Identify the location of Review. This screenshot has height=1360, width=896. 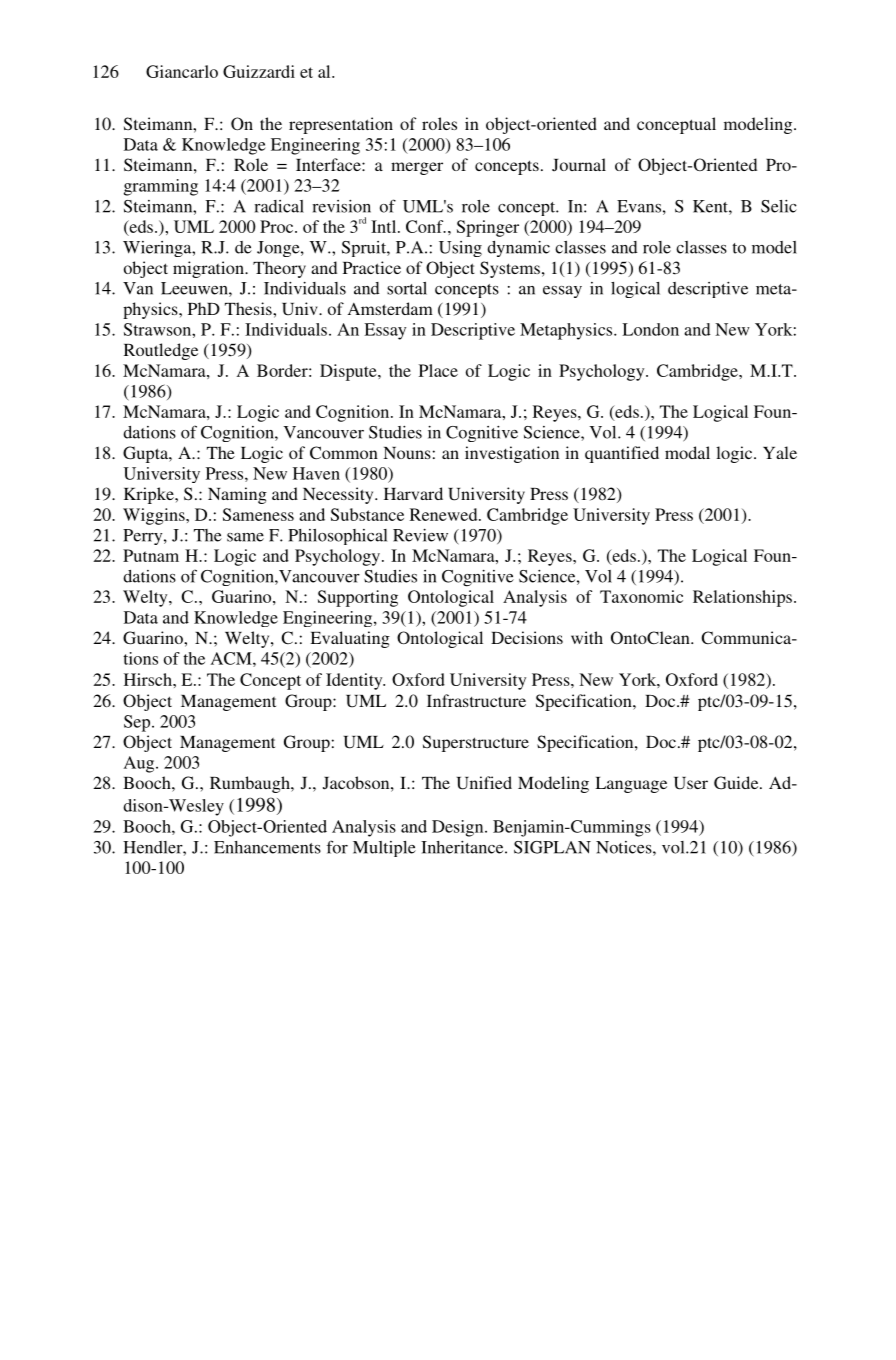
(420, 535).
